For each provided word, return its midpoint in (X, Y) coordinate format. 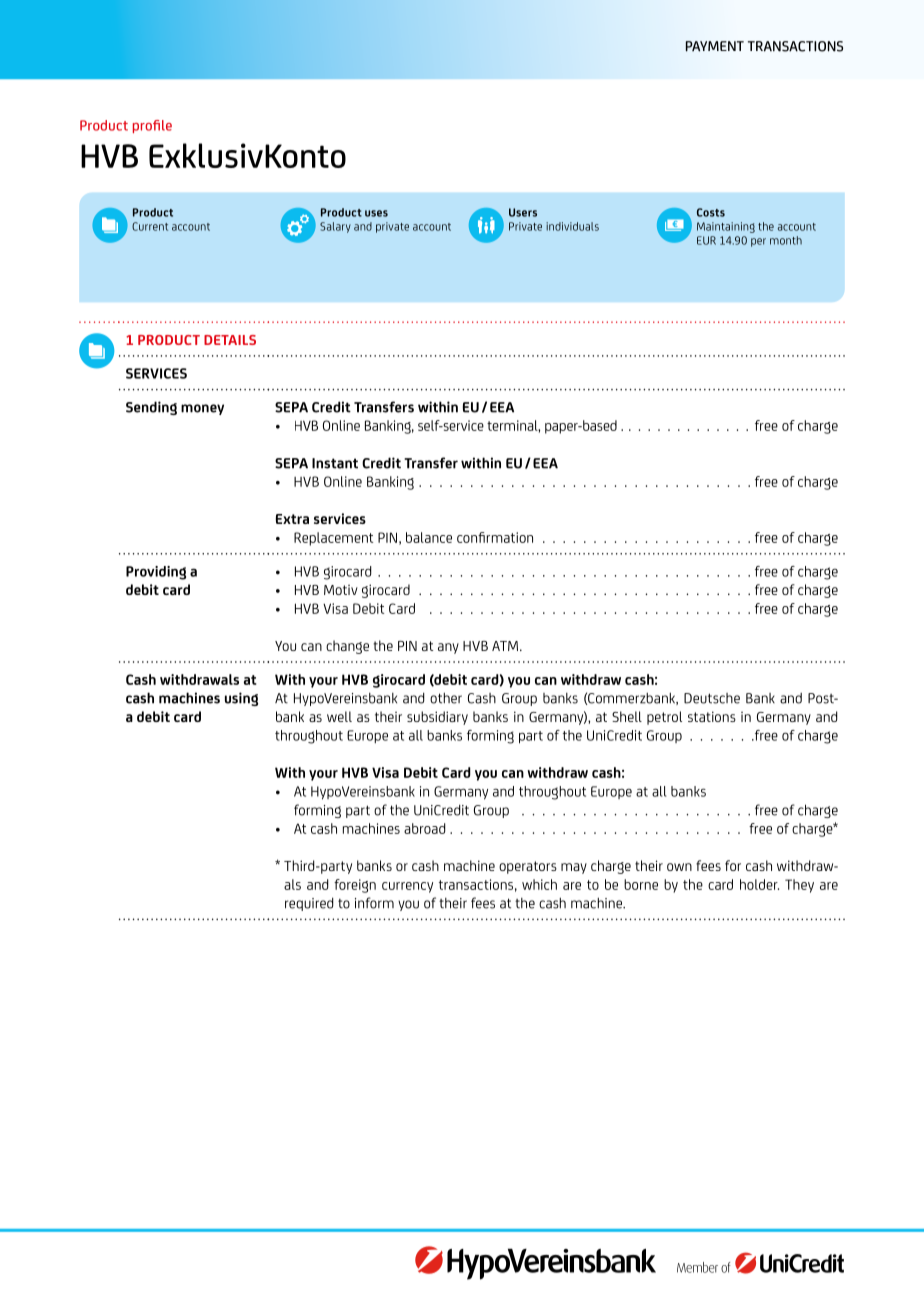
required (309, 904)
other (446, 698)
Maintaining (726, 227)
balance (429, 537)
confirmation (495, 537)
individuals (572, 226)
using (241, 699)
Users (523, 212)
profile (152, 126)
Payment (715, 46)
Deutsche (712, 698)
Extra (292, 519)
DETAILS (230, 340)
